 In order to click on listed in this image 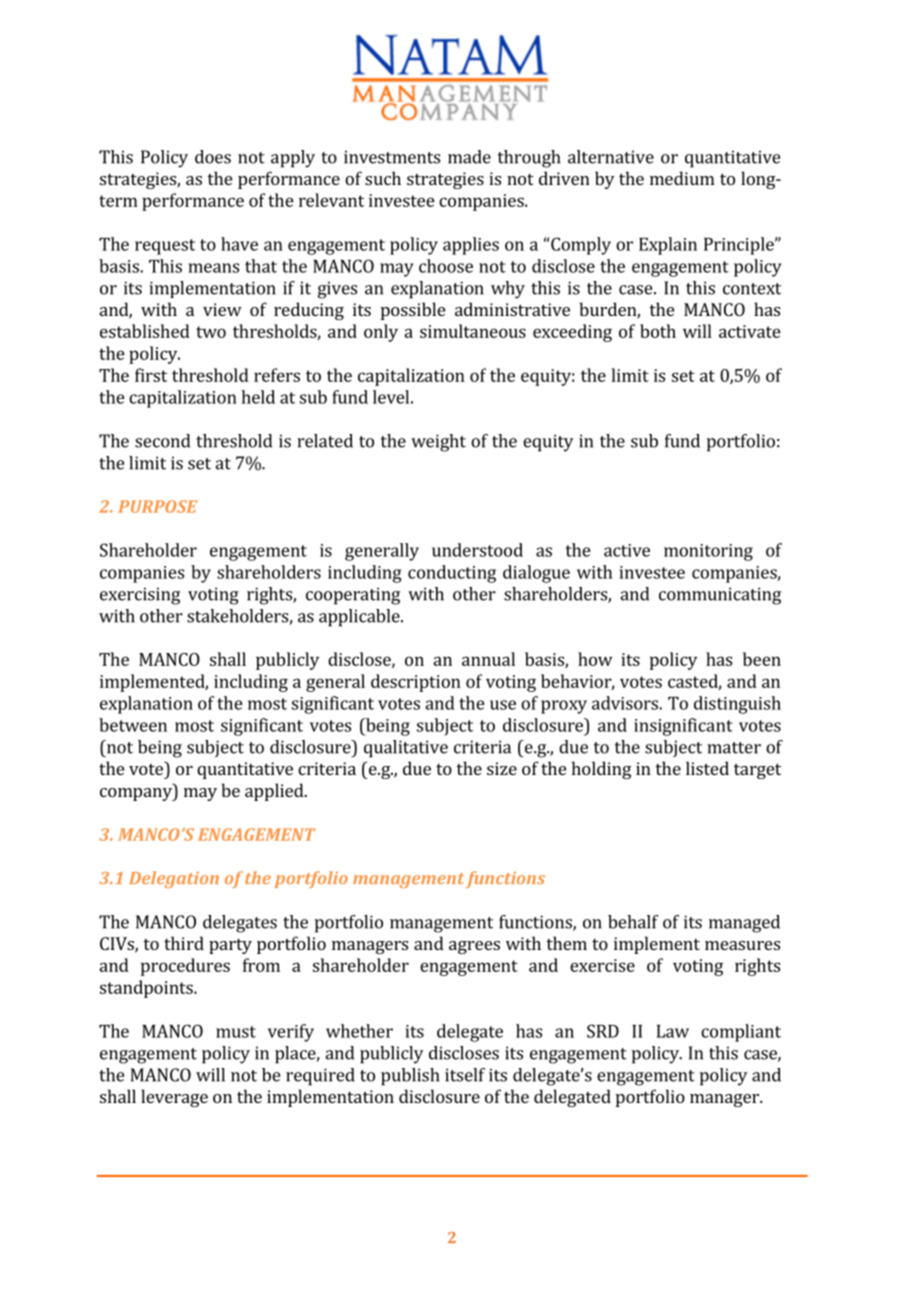, I will do `click(707, 768)`.
